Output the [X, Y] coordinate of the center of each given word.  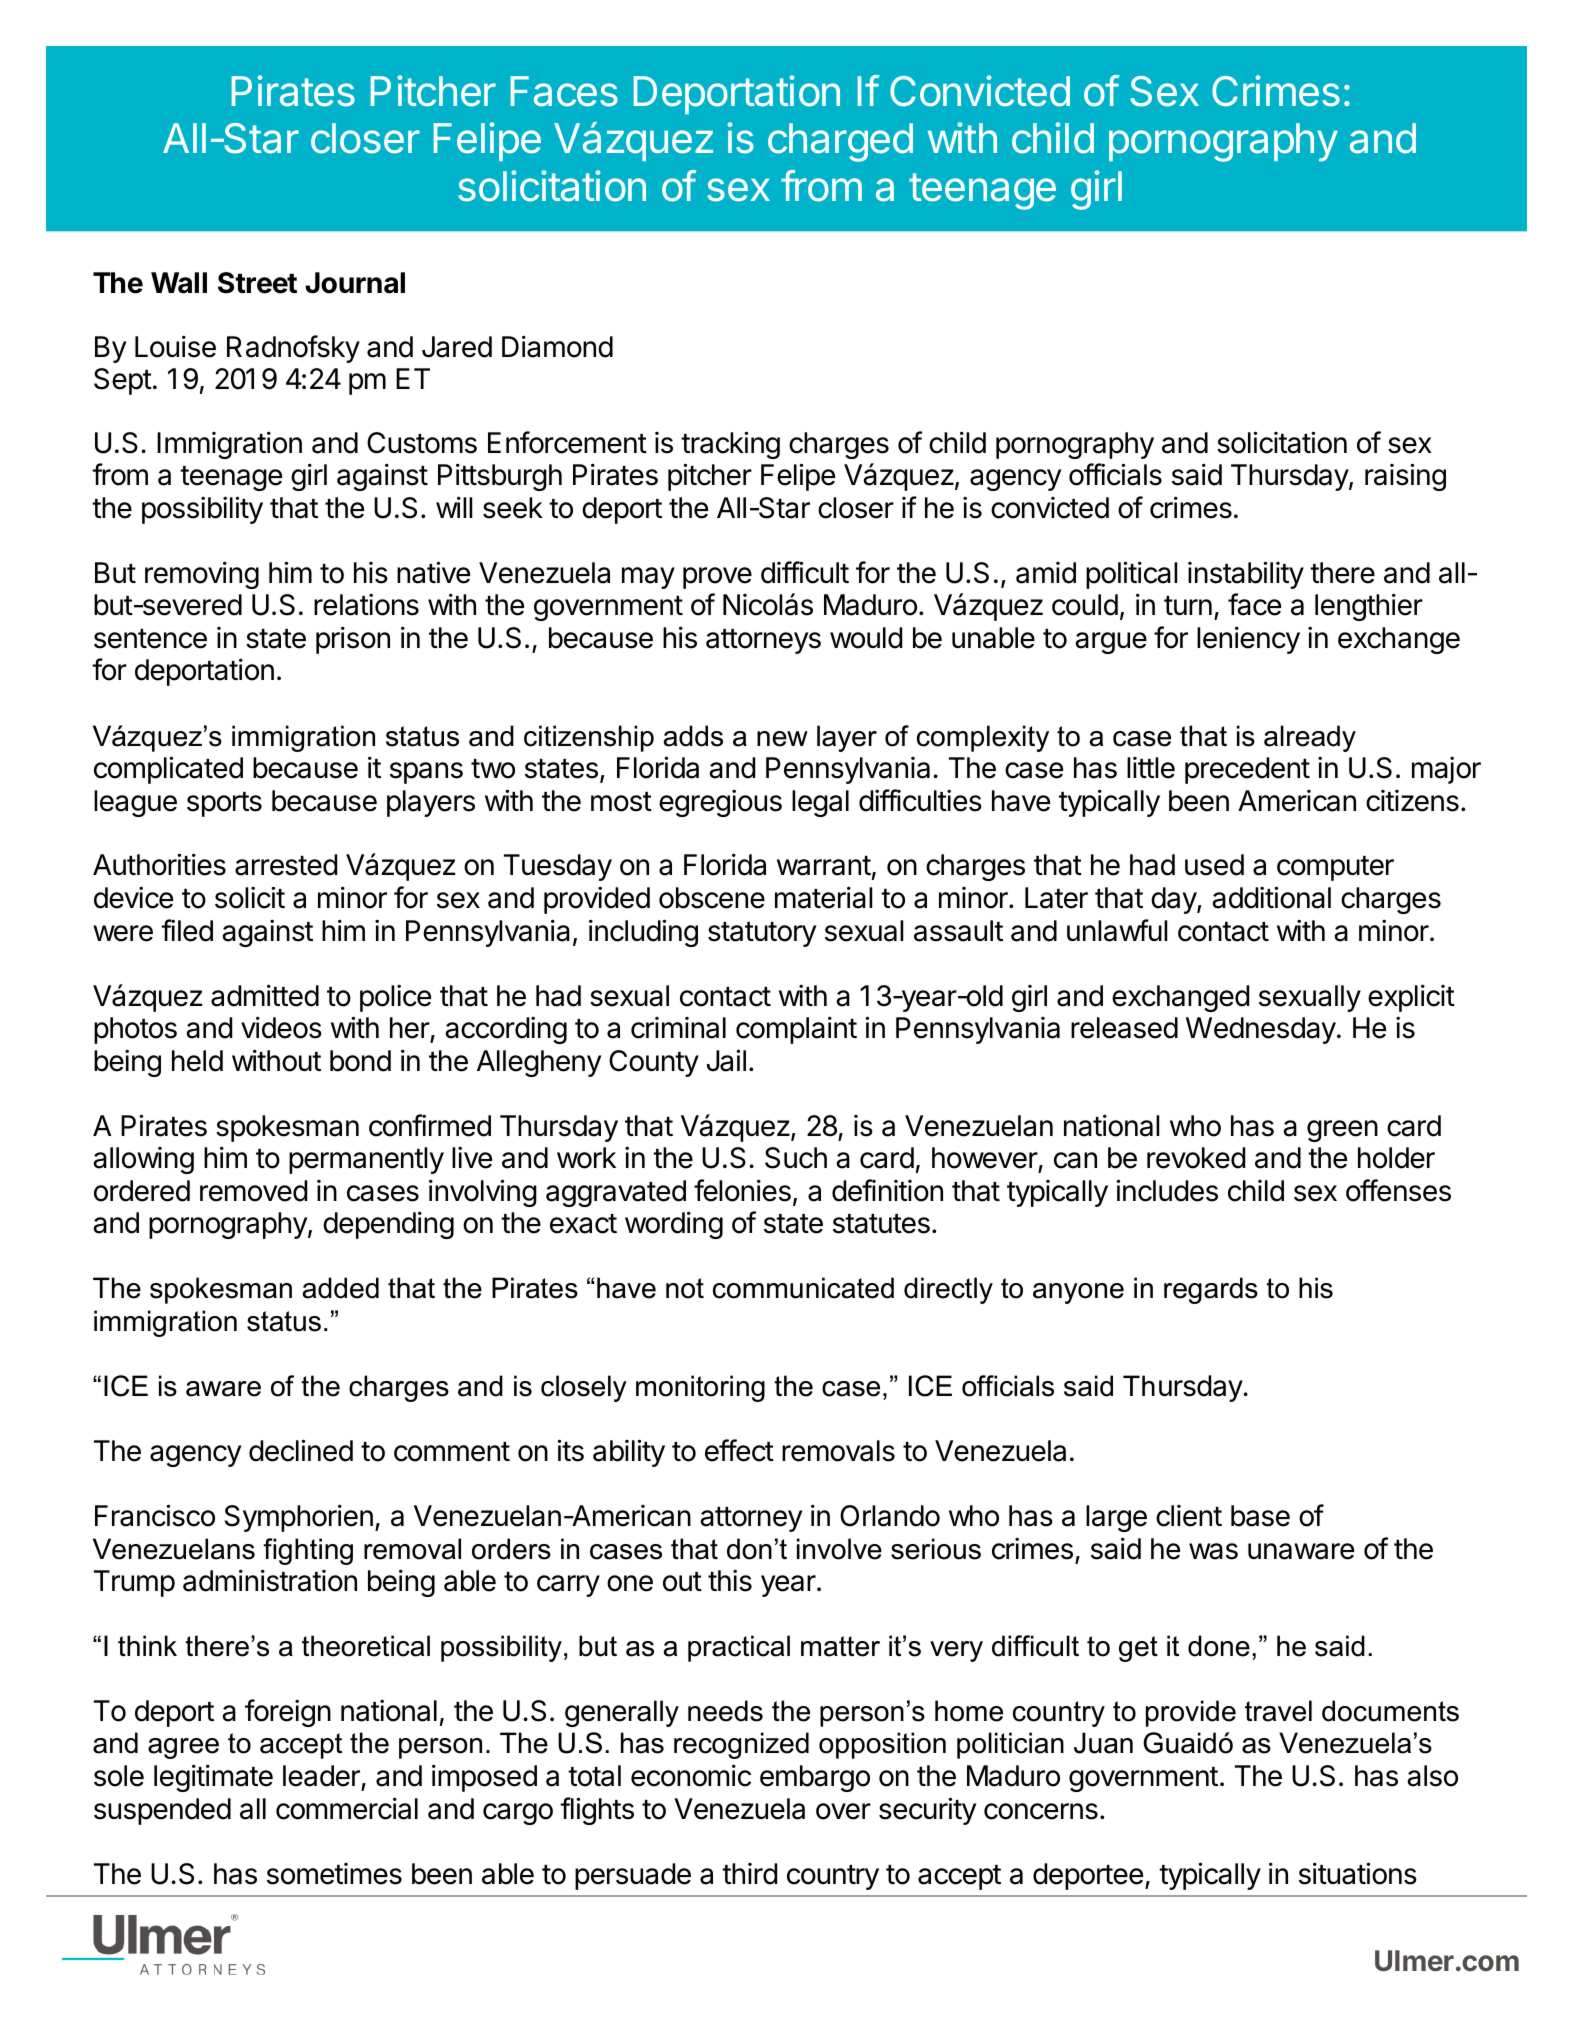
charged [840, 142]
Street [257, 283]
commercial [347, 1808]
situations [1358, 1873]
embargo [815, 1778]
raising [1405, 477]
